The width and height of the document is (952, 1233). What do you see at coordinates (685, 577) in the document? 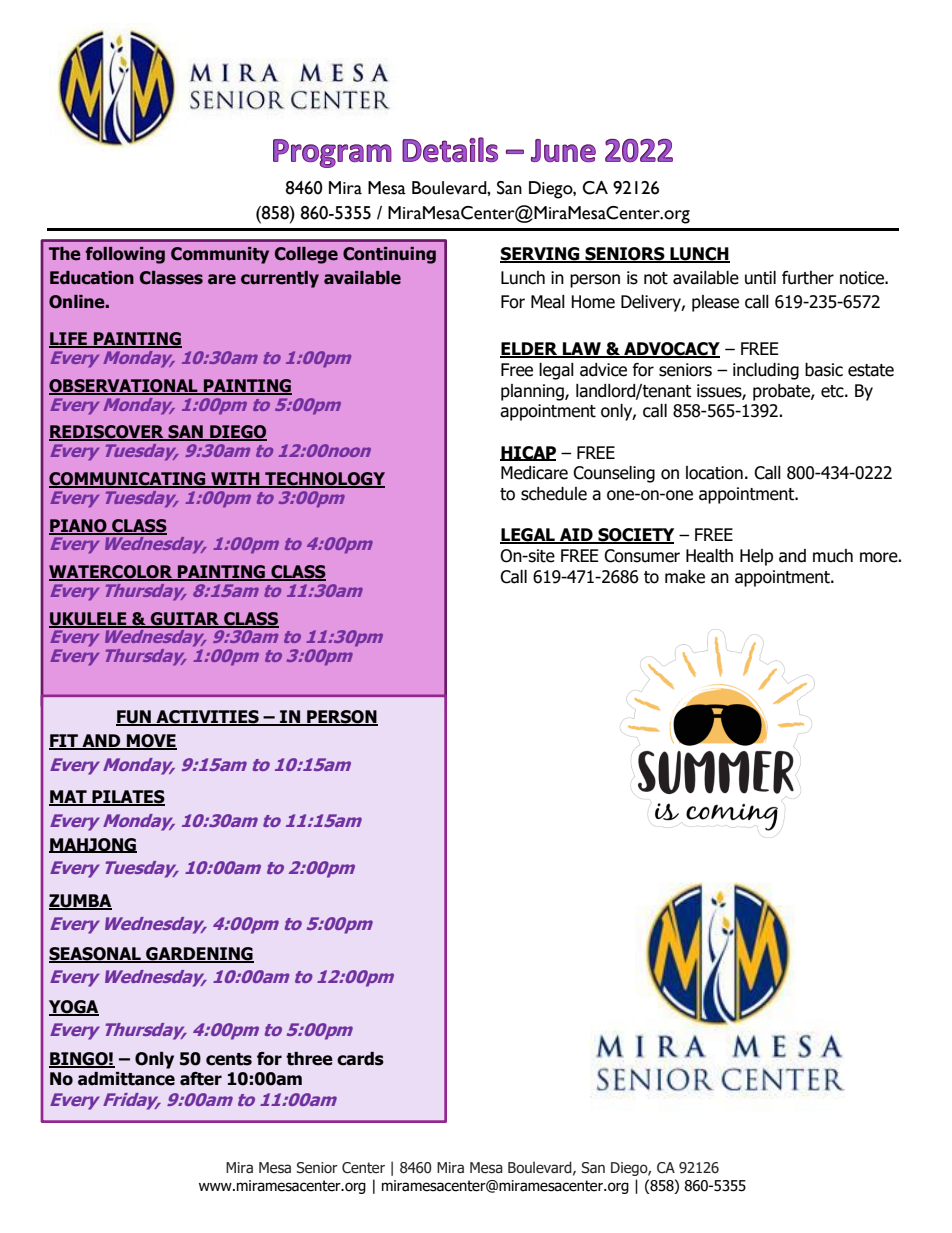
I see `make` at bounding box center [685, 577].
